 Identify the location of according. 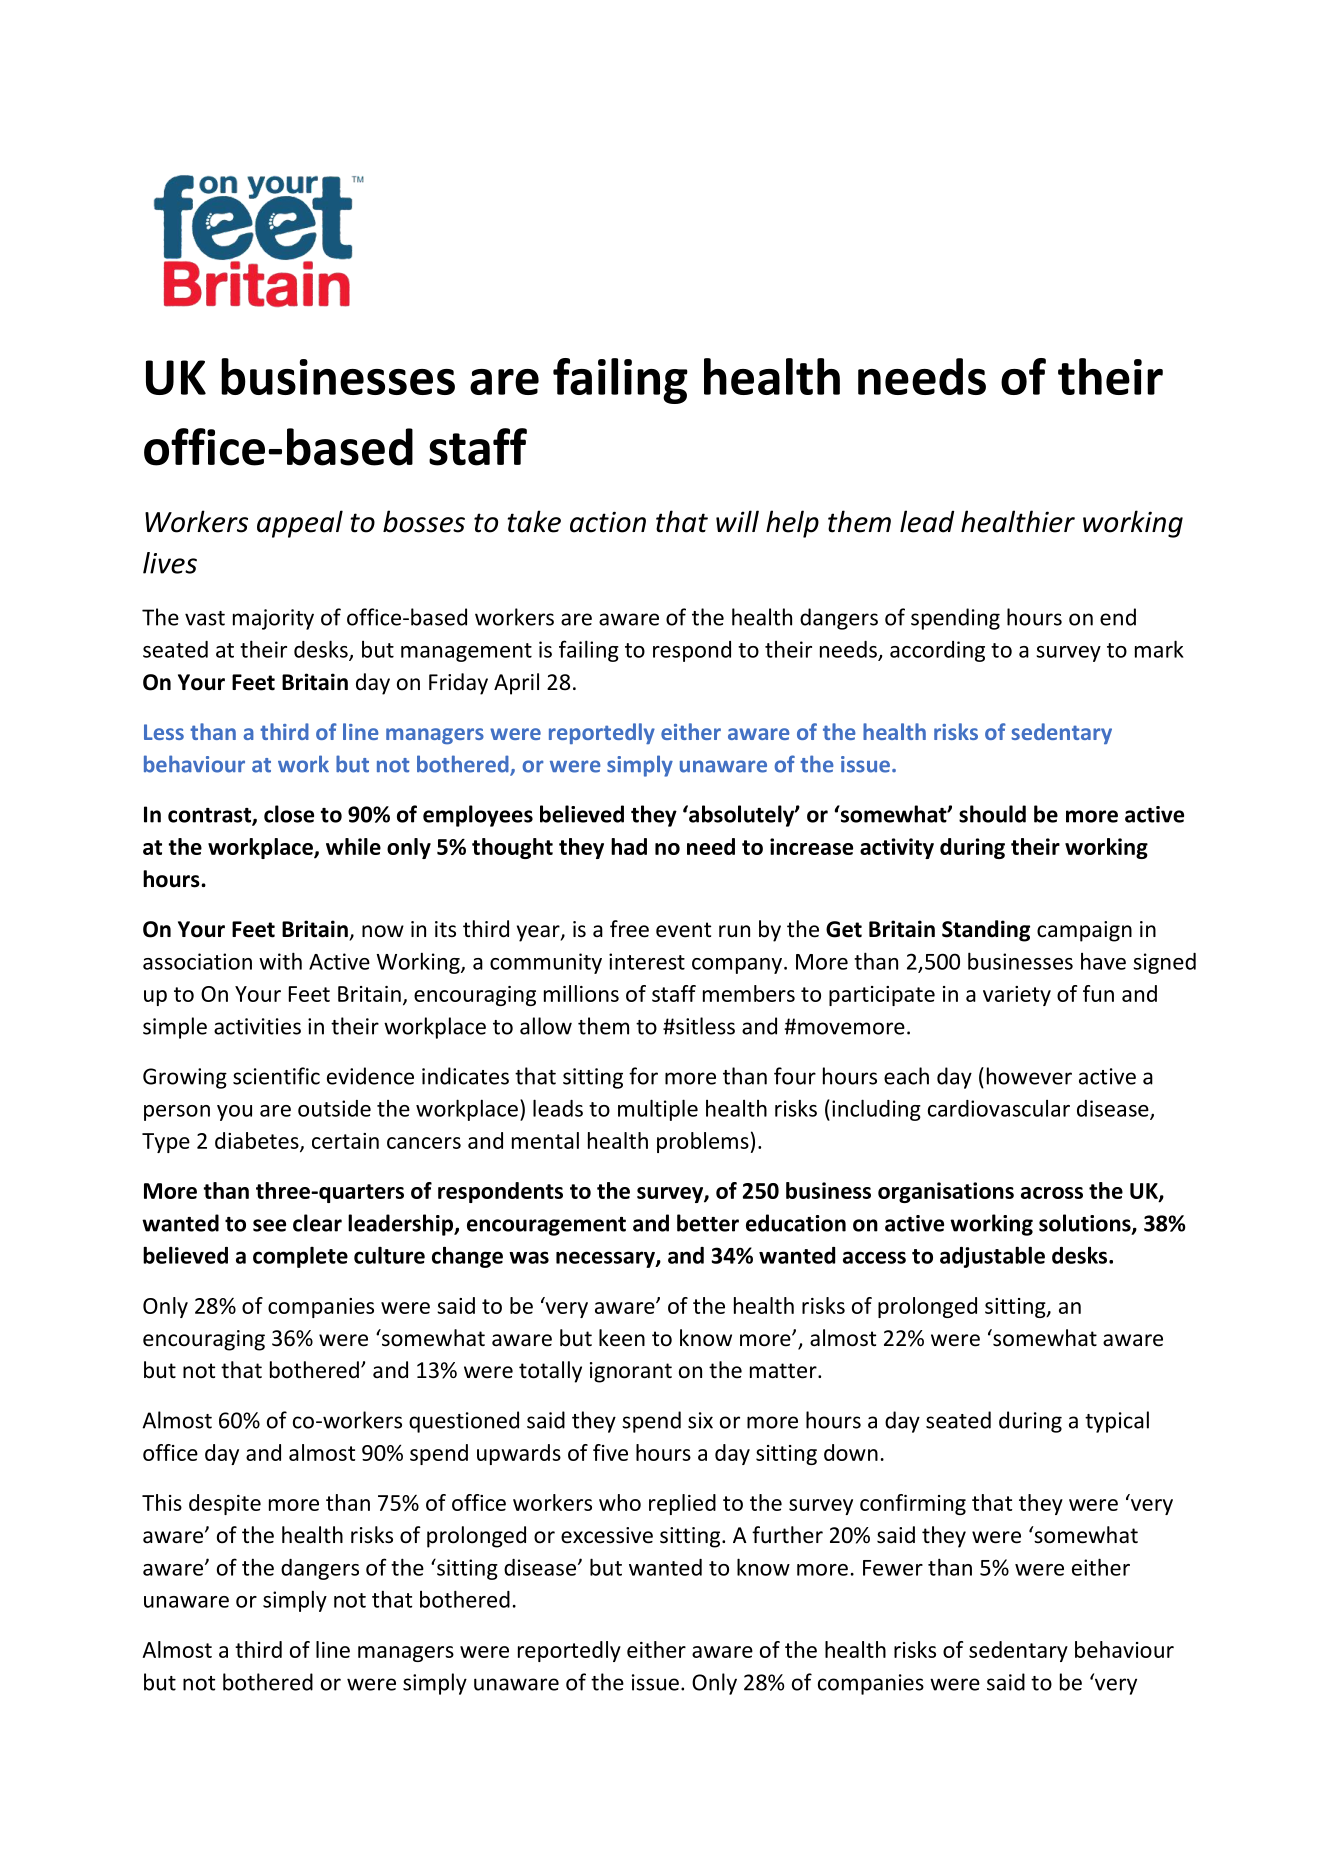
(937, 651).
